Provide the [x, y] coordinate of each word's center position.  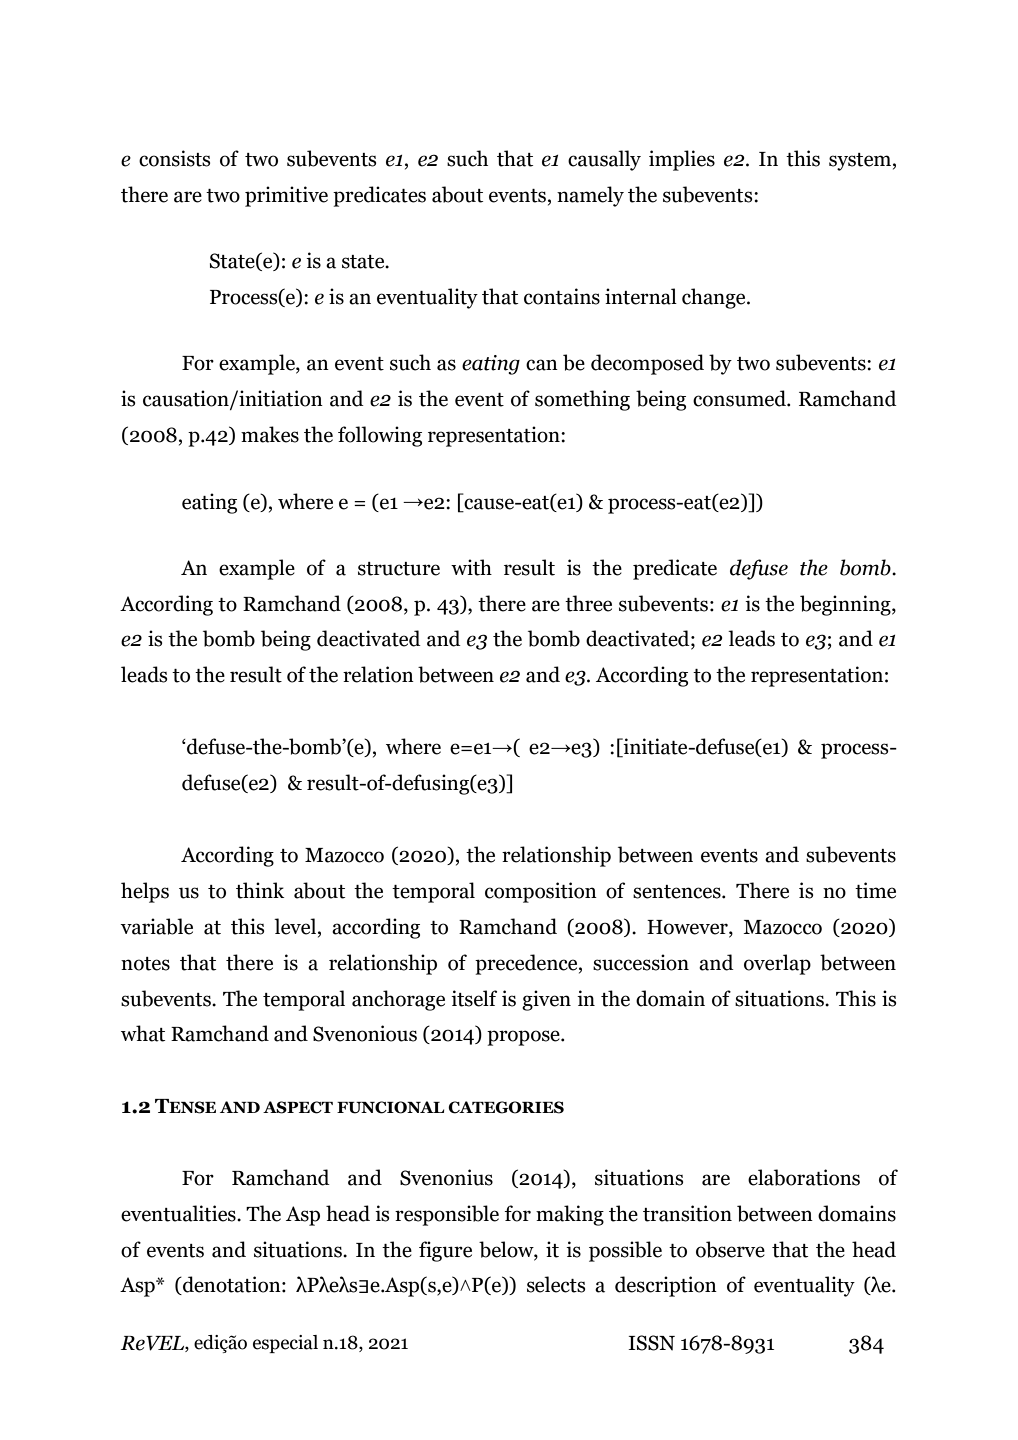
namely [590, 196]
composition [541, 892]
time [875, 890]
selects [556, 1284]
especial [285, 1344]
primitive [286, 196]
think [260, 890]
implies [682, 160]
